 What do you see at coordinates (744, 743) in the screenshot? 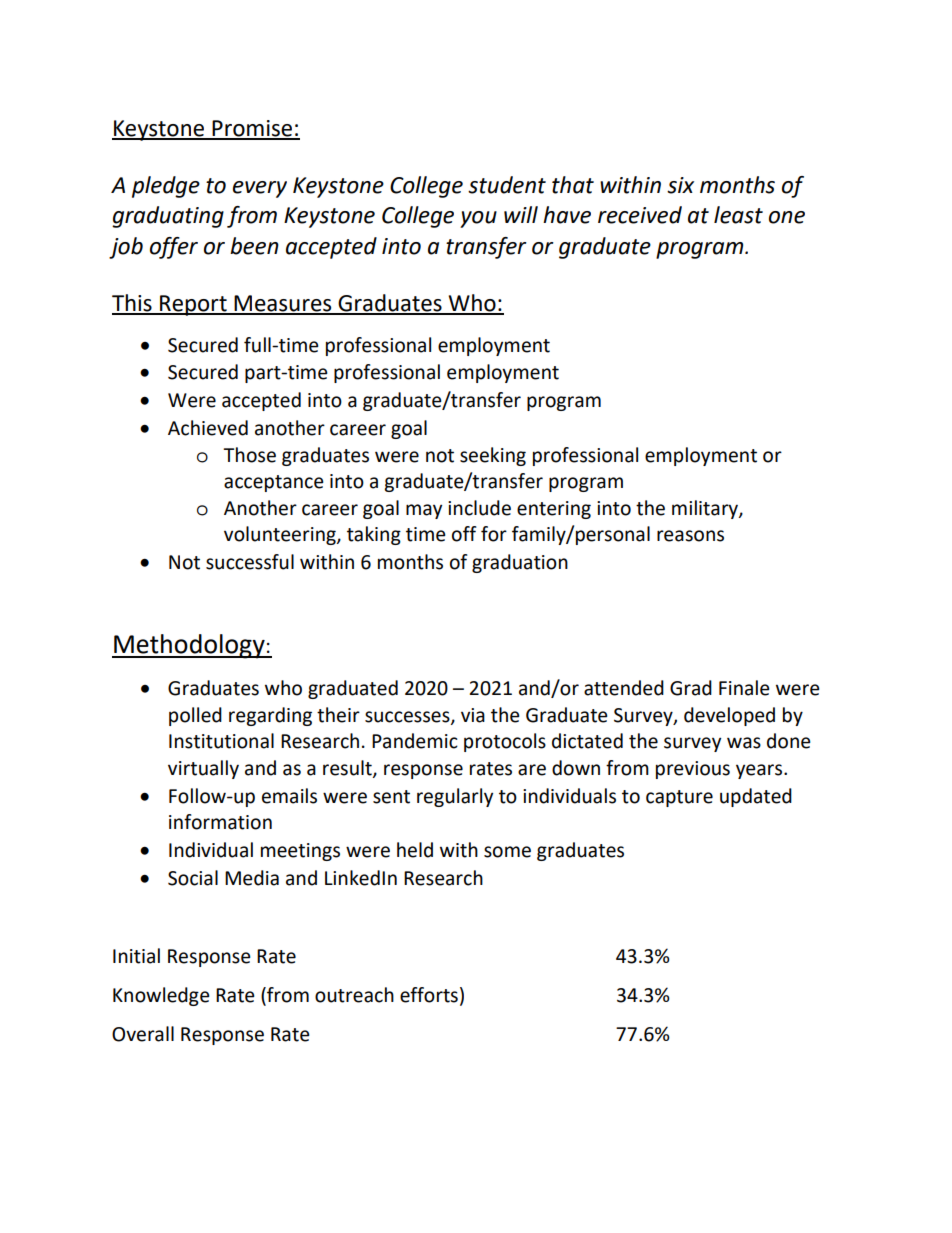
I see `was` at bounding box center [744, 743].
